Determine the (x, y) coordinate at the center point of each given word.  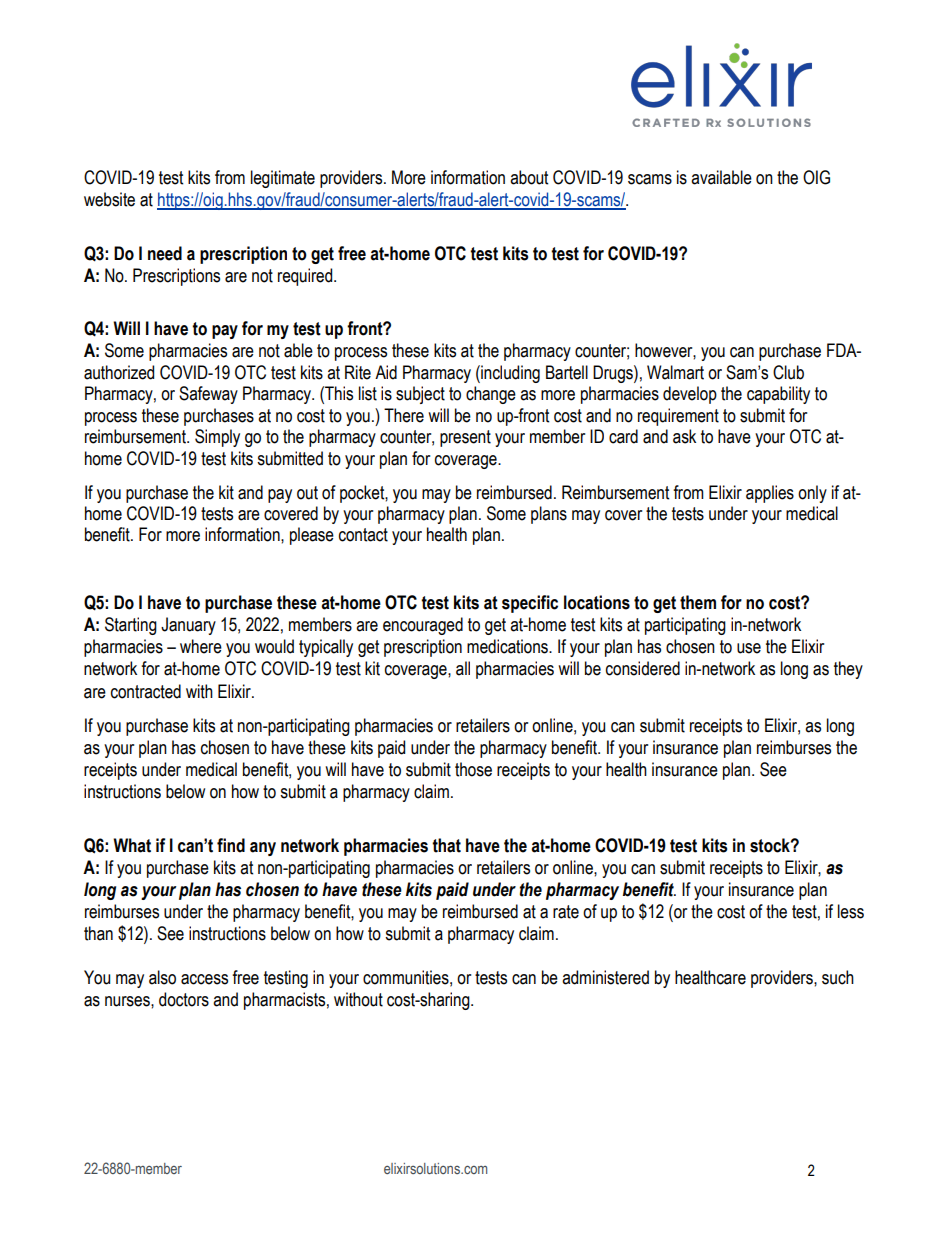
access (204, 979)
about (529, 177)
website (109, 199)
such (838, 977)
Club (788, 372)
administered (605, 977)
